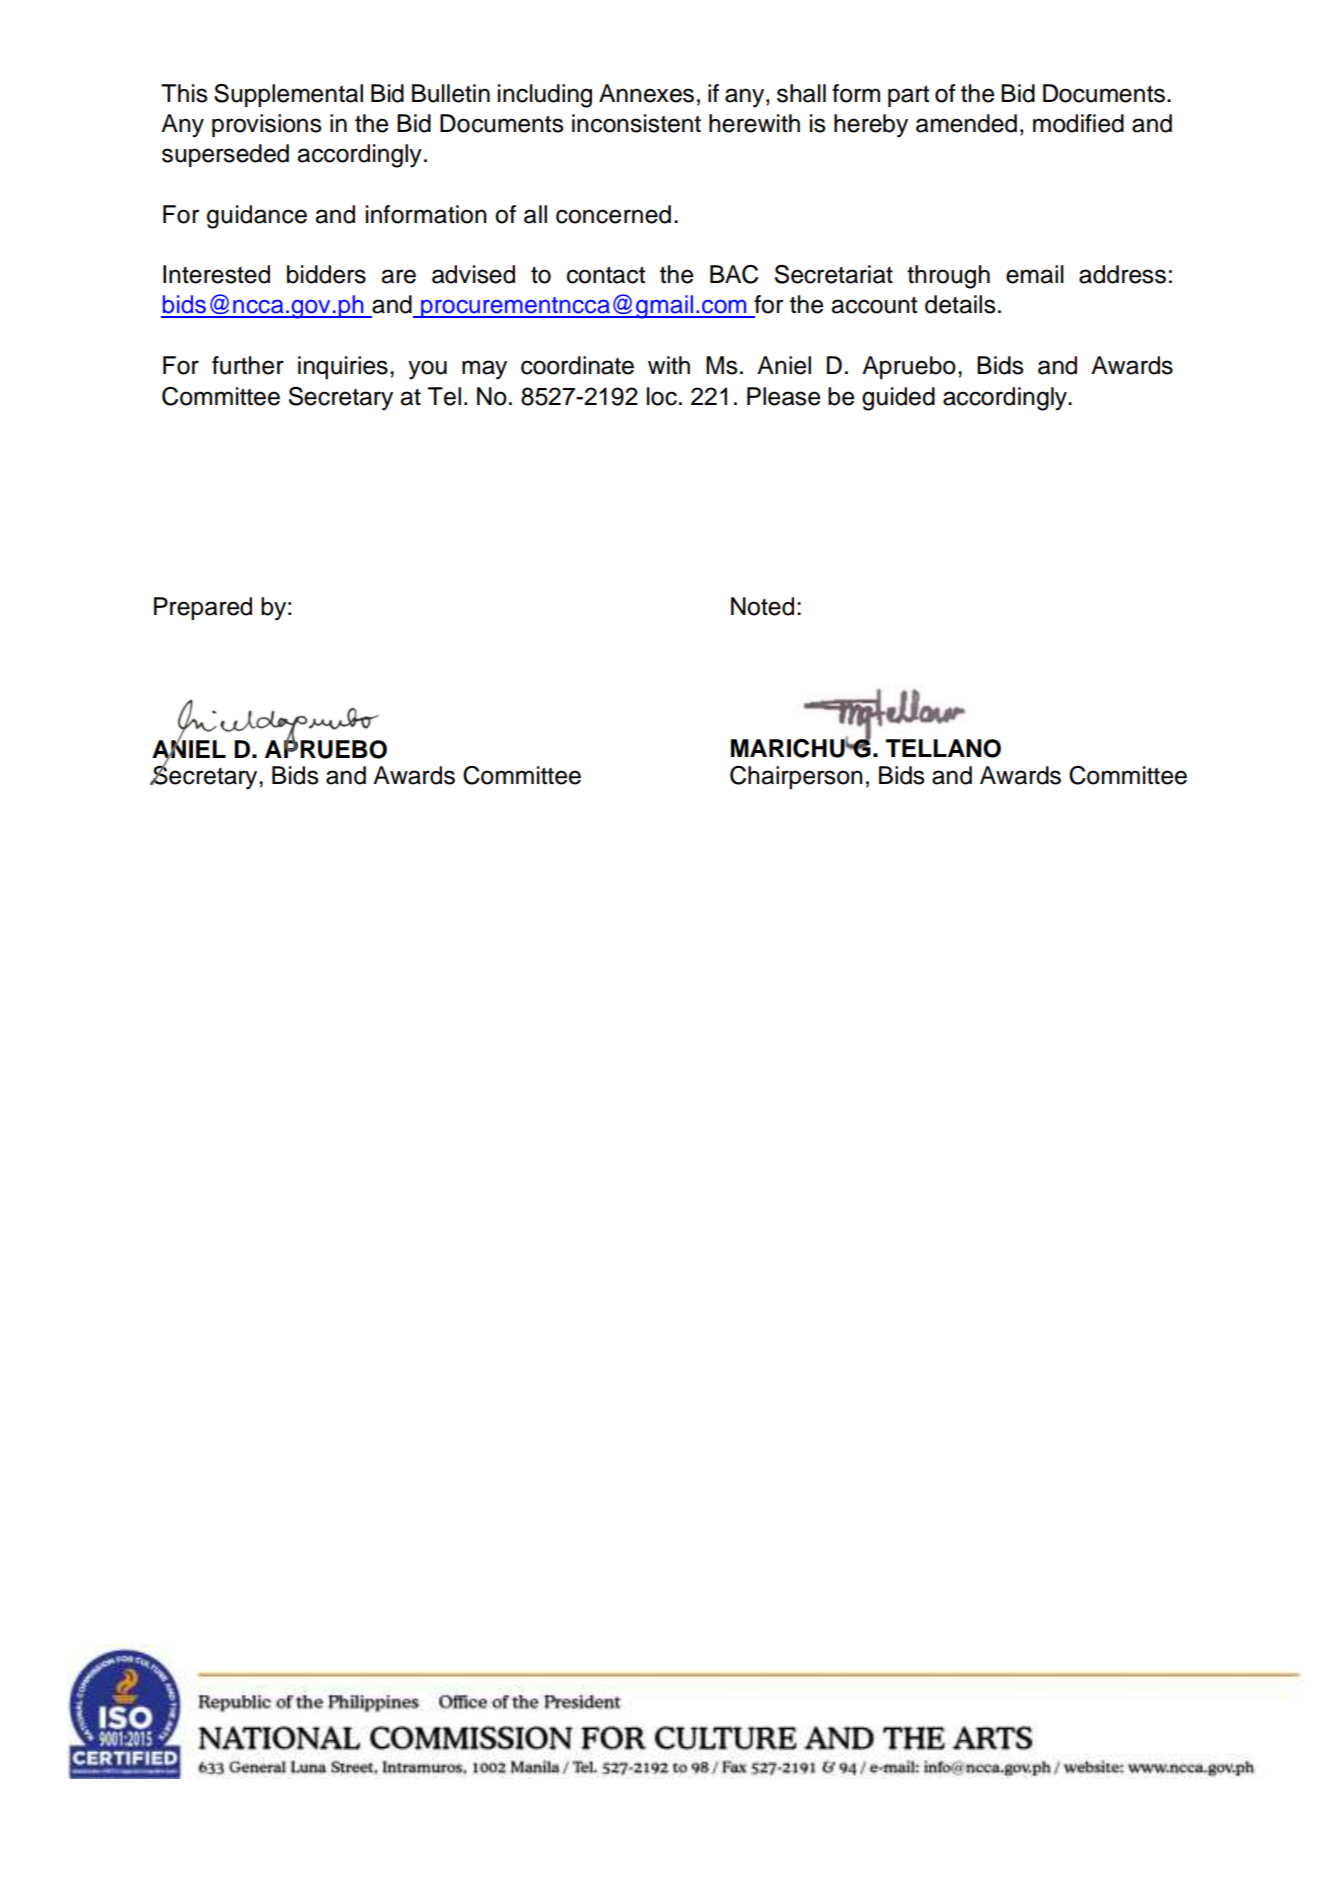 The image size is (1335, 1887). Describe the element at coordinates (966, 123) in the screenshot. I see `amended` at that location.
